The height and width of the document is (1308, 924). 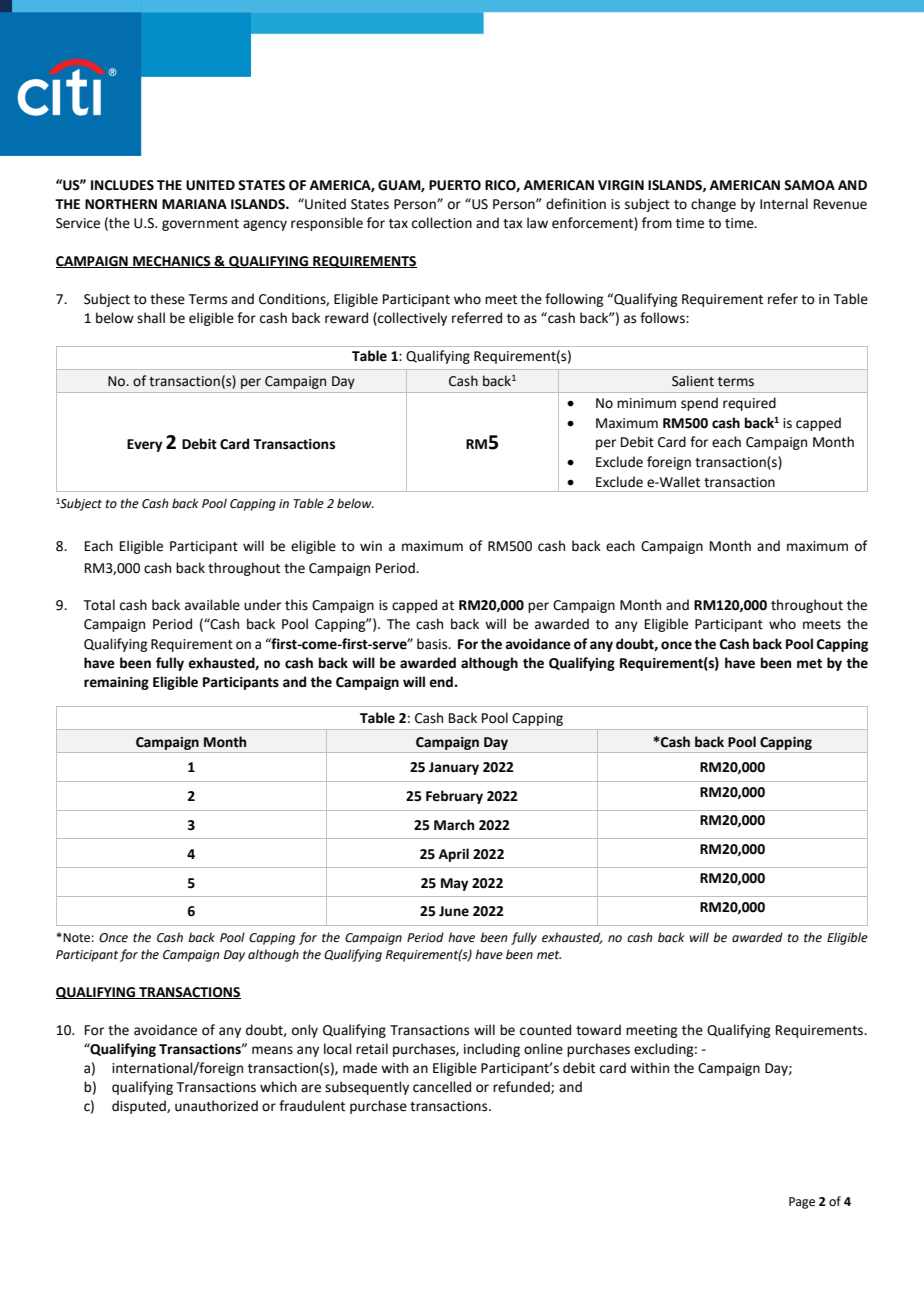 I want to click on collection, so click(x=442, y=223).
